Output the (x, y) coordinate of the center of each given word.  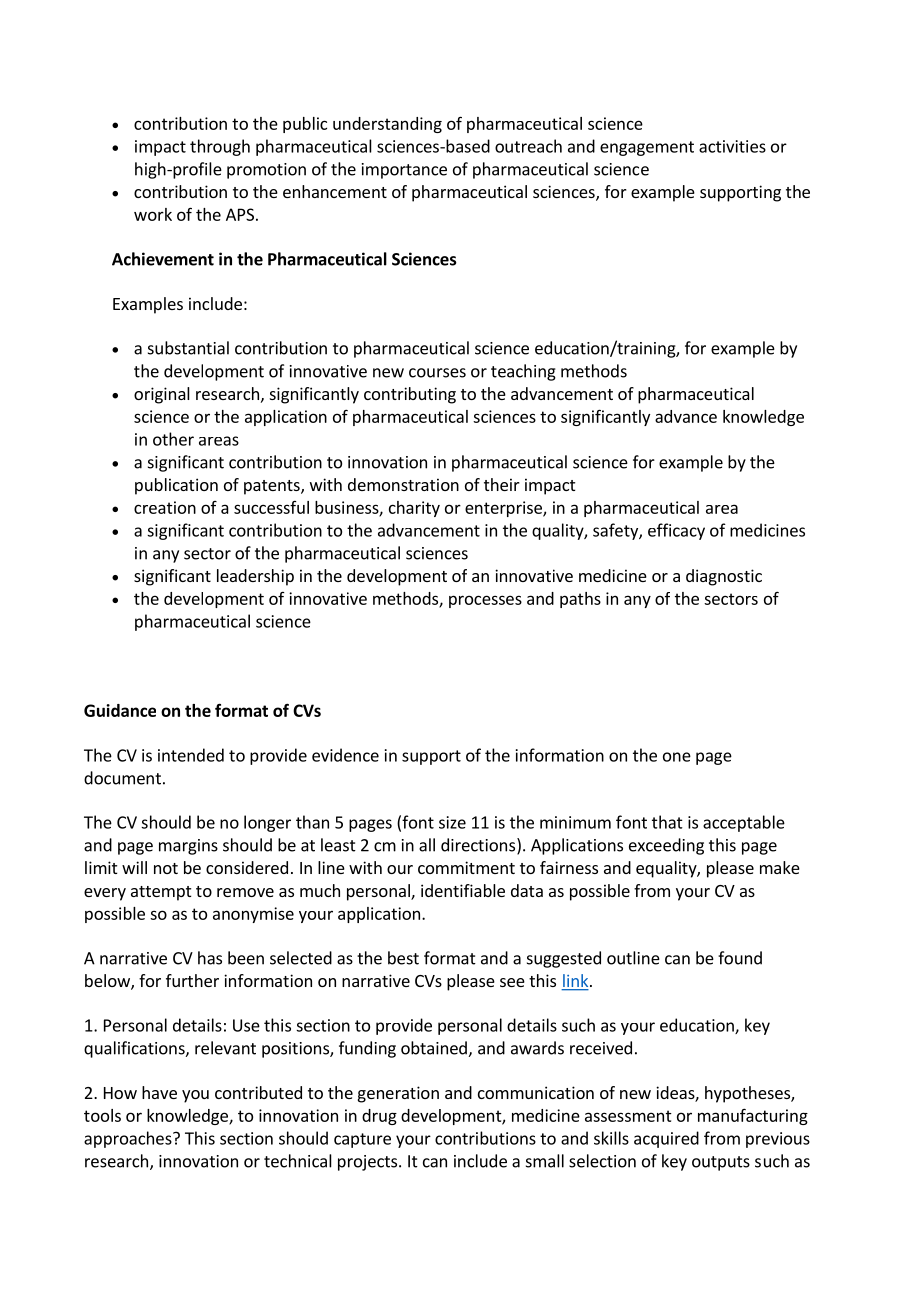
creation (165, 507)
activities (732, 146)
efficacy (676, 531)
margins (188, 847)
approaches (129, 1139)
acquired (666, 1139)
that (667, 822)
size (452, 822)
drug (379, 1117)
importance (404, 171)
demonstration (403, 484)
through (220, 147)
